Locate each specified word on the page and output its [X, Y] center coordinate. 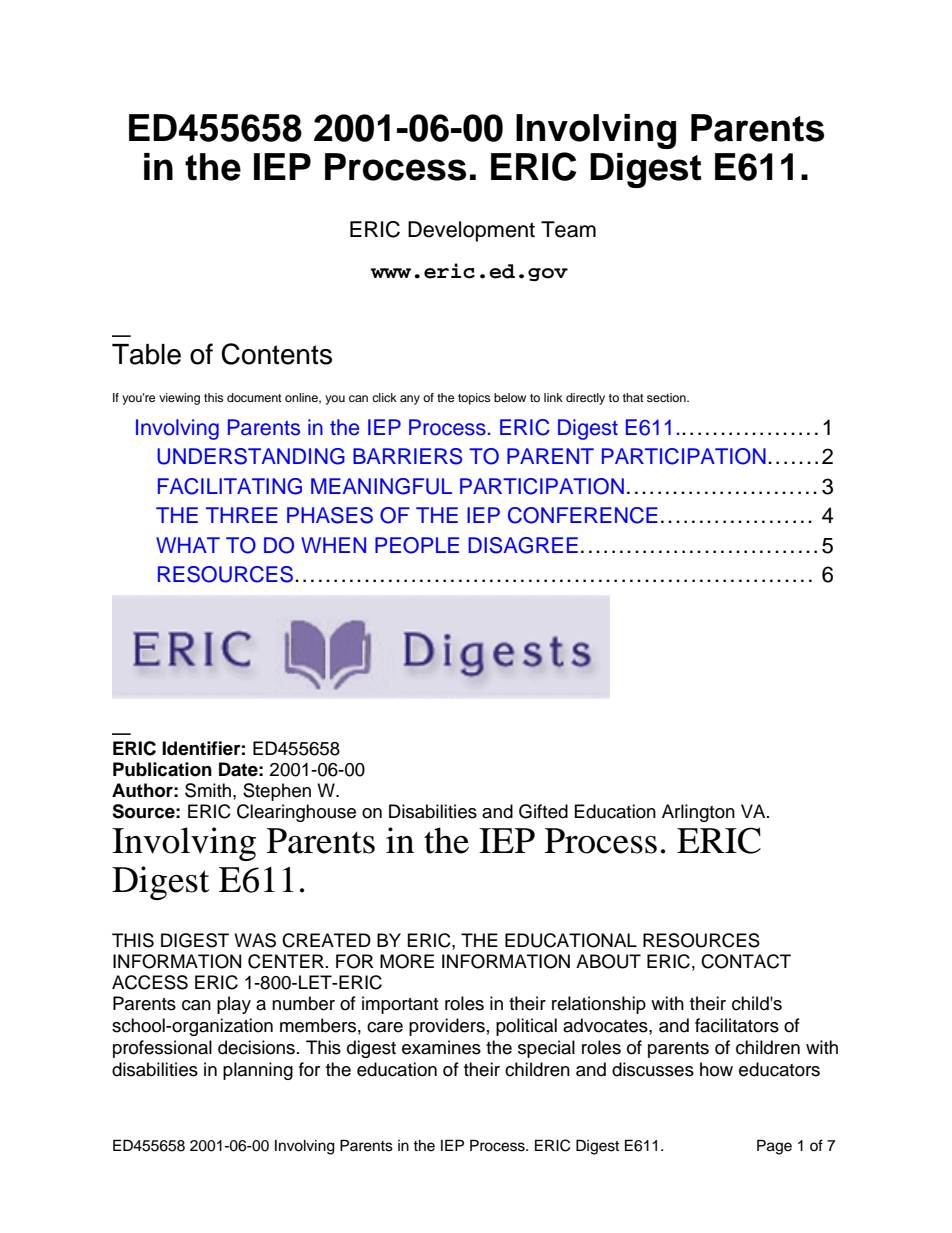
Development [471, 231]
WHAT [188, 545]
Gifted [543, 811]
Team [568, 229]
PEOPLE [417, 545]
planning [258, 1071]
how [716, 1069]
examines [441, 1047]
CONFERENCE [583, 515]
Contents [276, 354]
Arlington [698, 813]
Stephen [277, 792]
